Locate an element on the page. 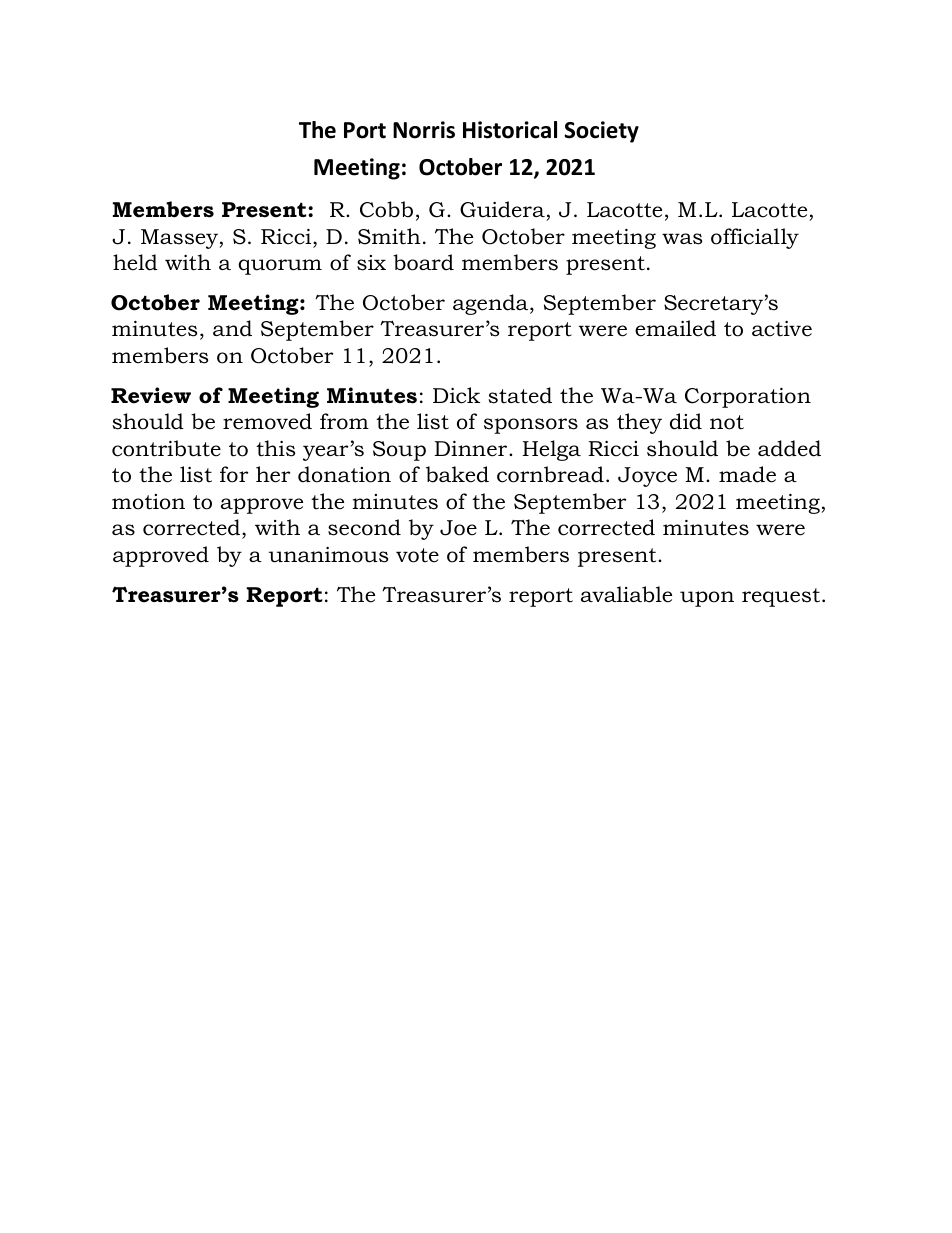 The width and height of the image is (952, 1233). Society is located at coordinates (601, 132).
